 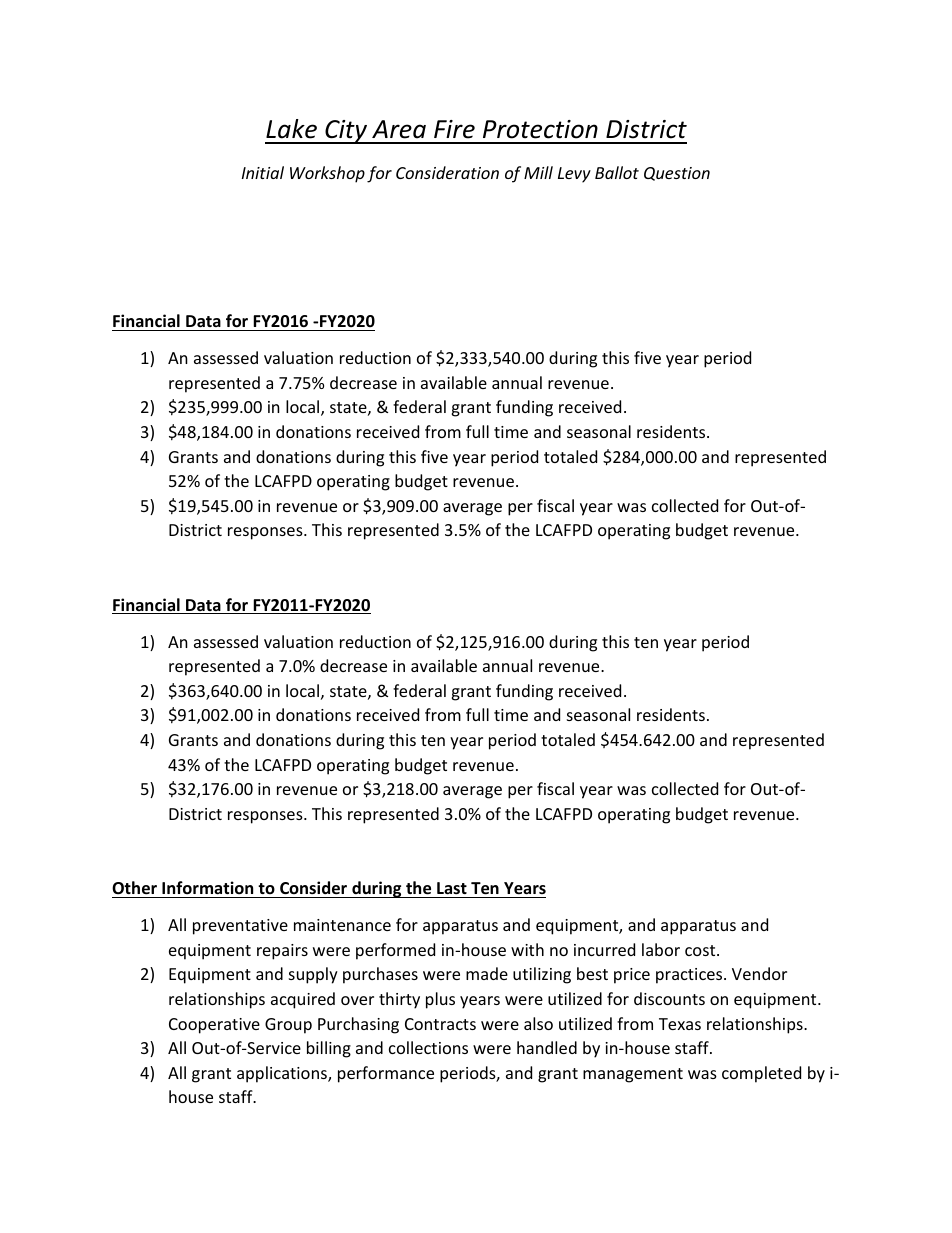 What do you see at coordinates (207, 888) in the screenshot?
I see `Information` at bounding box center [207, 888].
